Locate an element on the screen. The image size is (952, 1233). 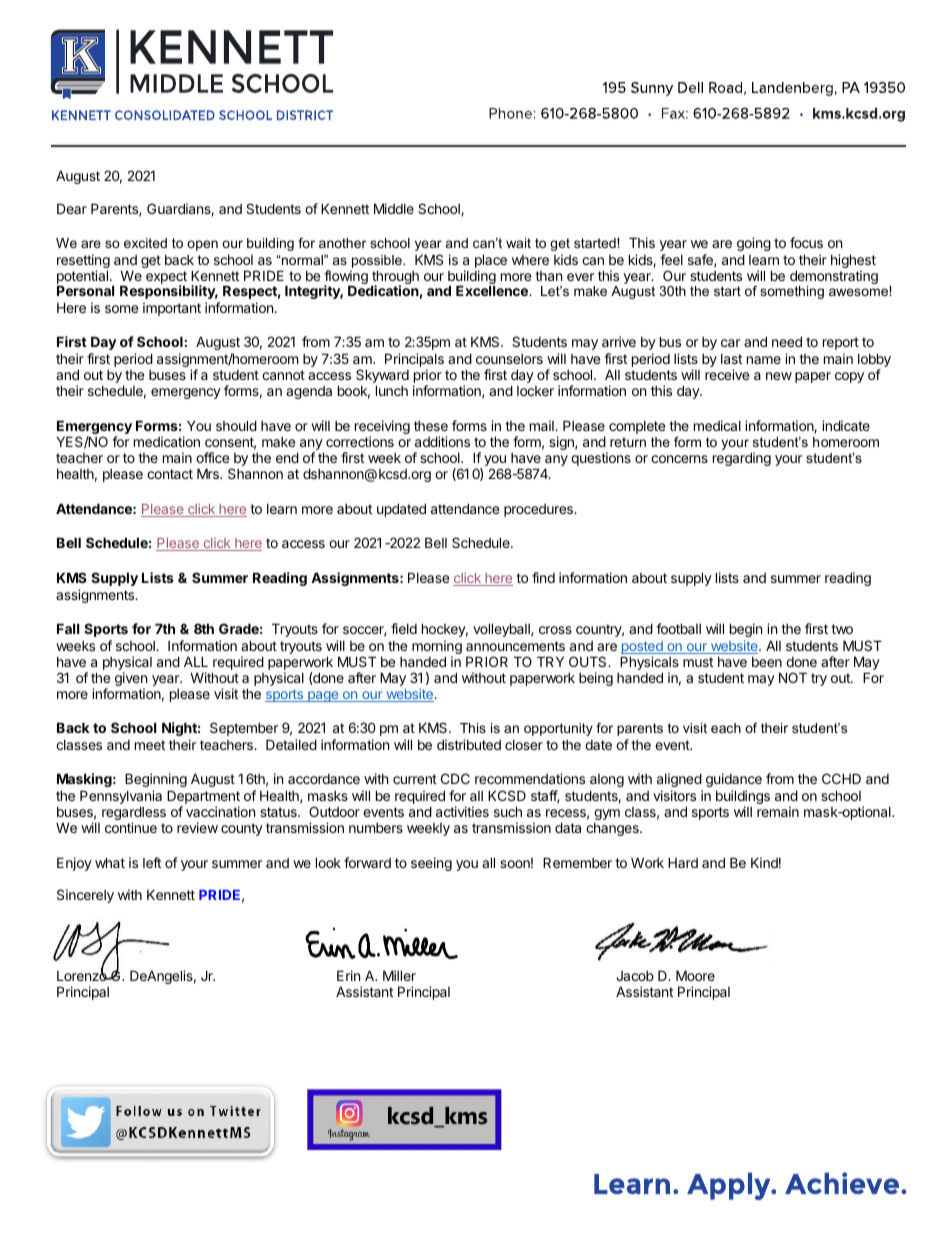
find is located at coordinates (543, 577).
